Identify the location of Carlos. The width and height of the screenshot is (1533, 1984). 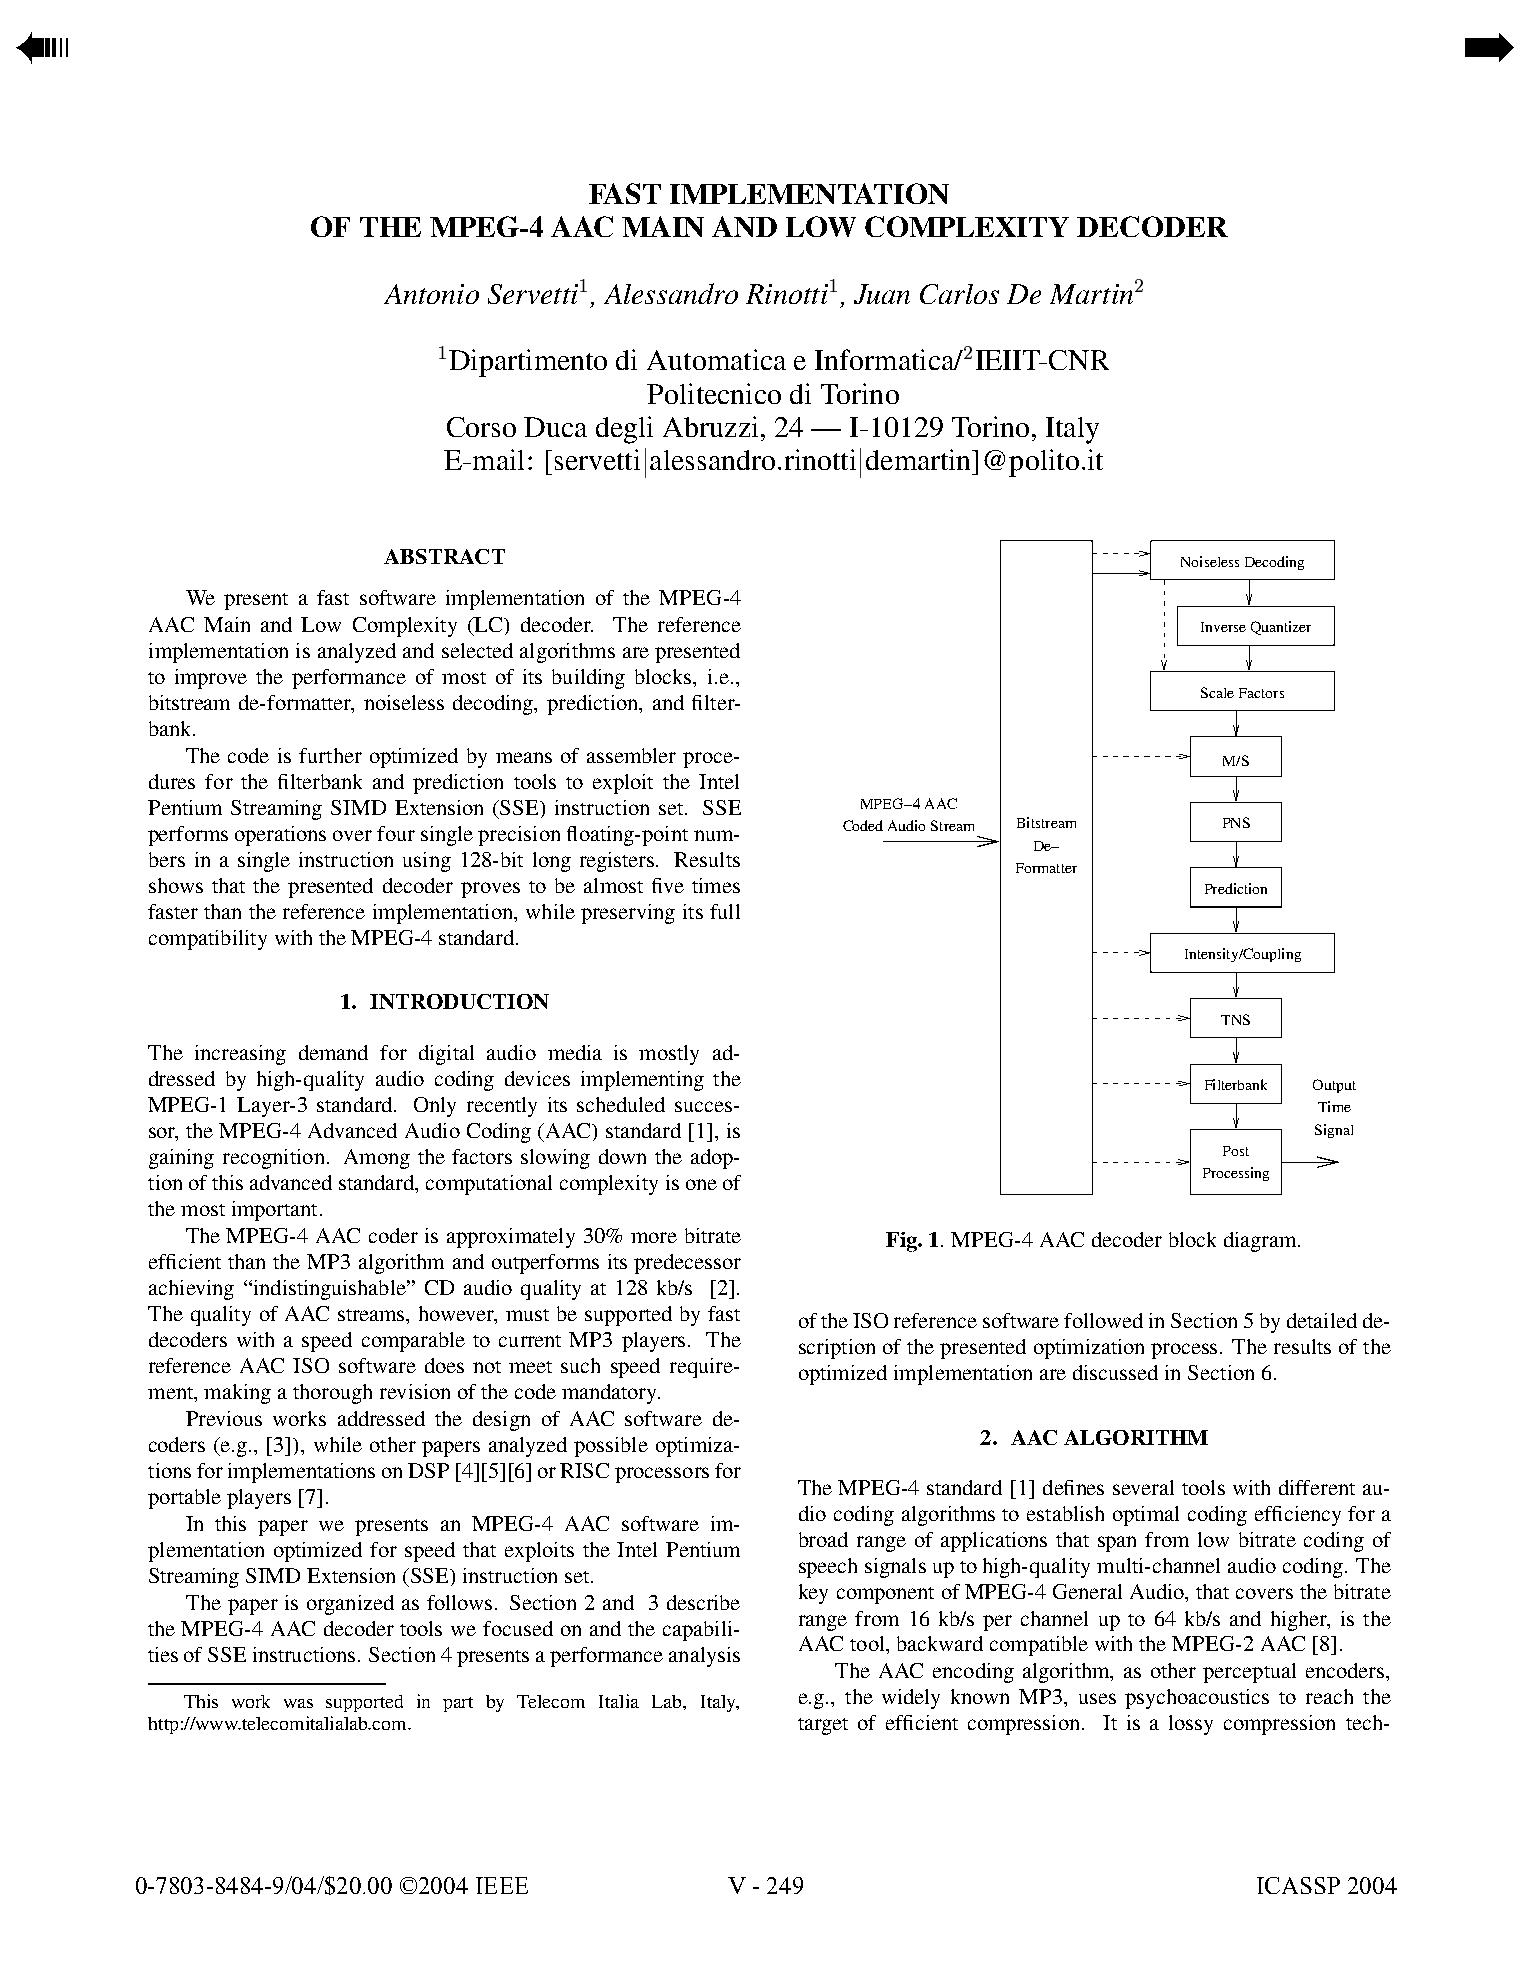
(959, 294).
